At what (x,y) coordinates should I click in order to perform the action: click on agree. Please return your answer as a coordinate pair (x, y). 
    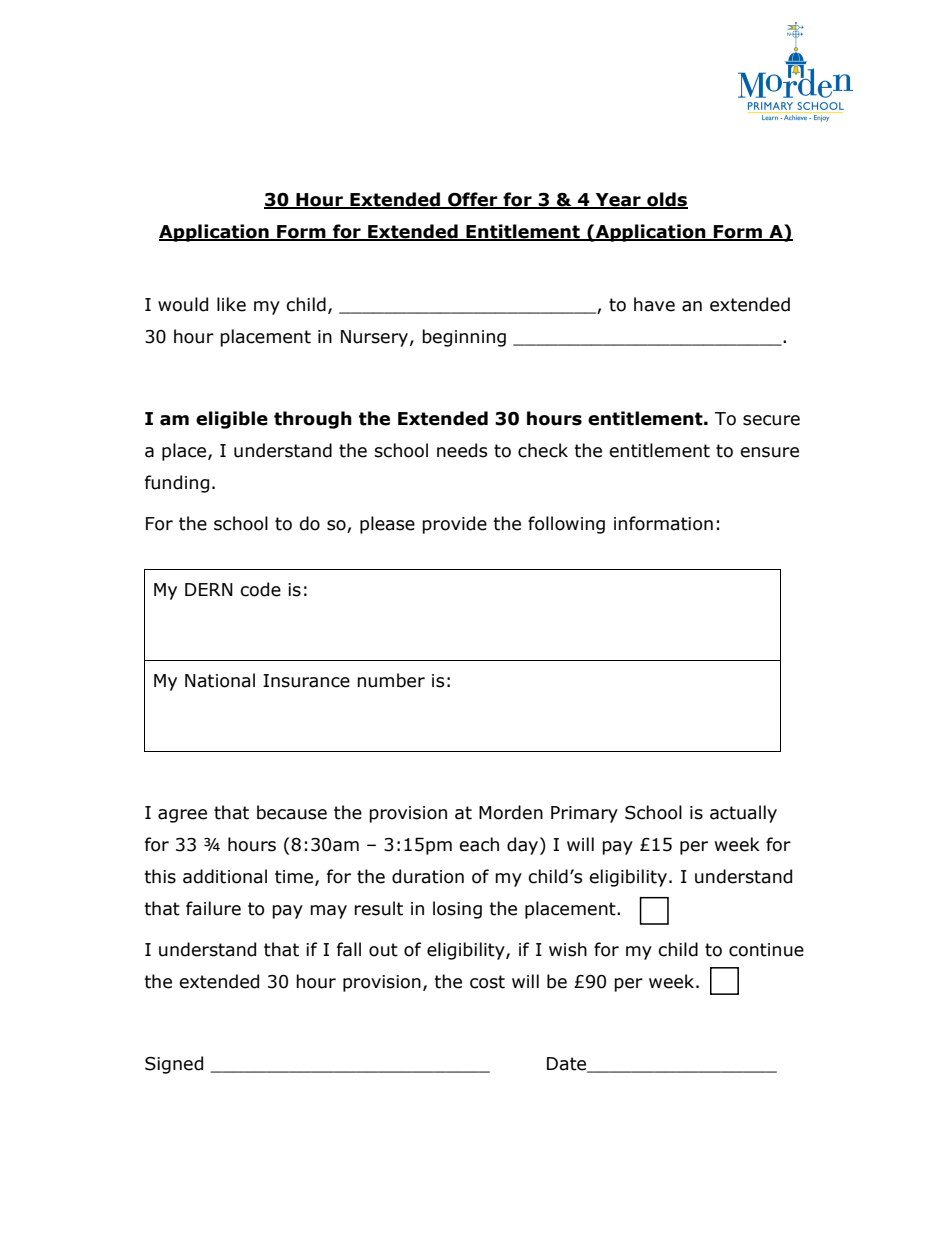
    Looking at the image, I should click on (182, 816).
